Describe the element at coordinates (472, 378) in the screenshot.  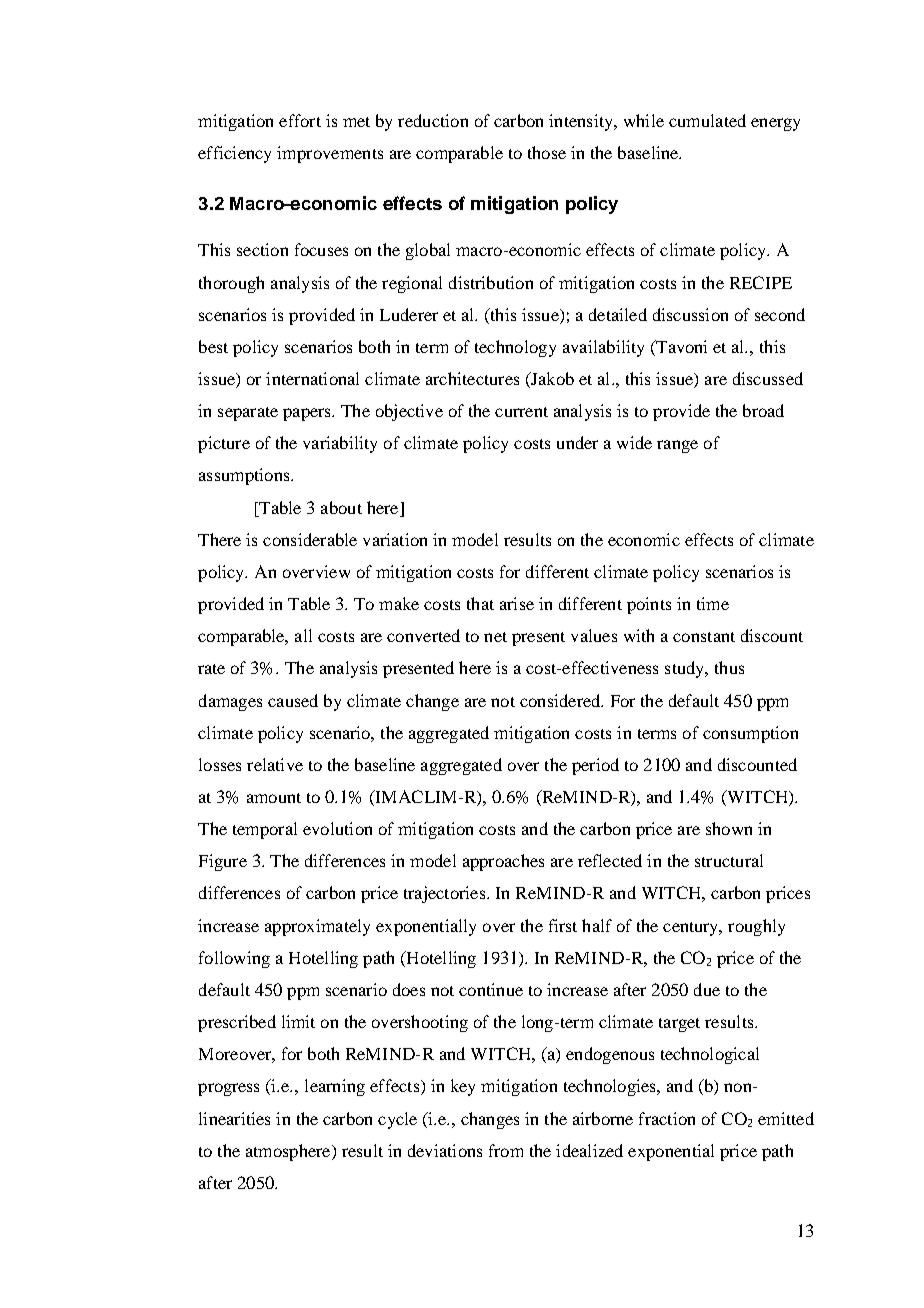
I see `architectures` at that location.
